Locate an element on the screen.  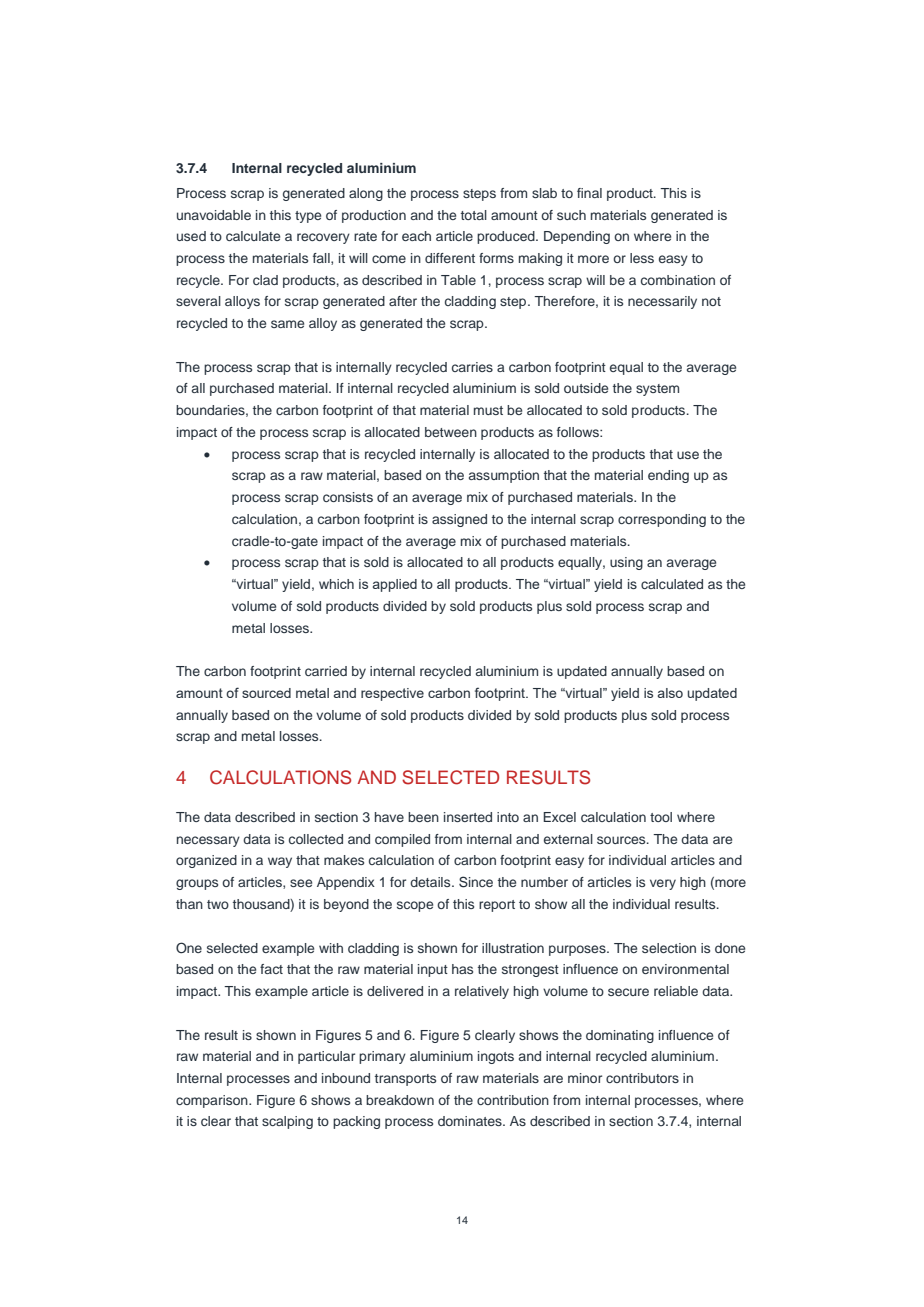
less is located at coordinates (642, 258).
